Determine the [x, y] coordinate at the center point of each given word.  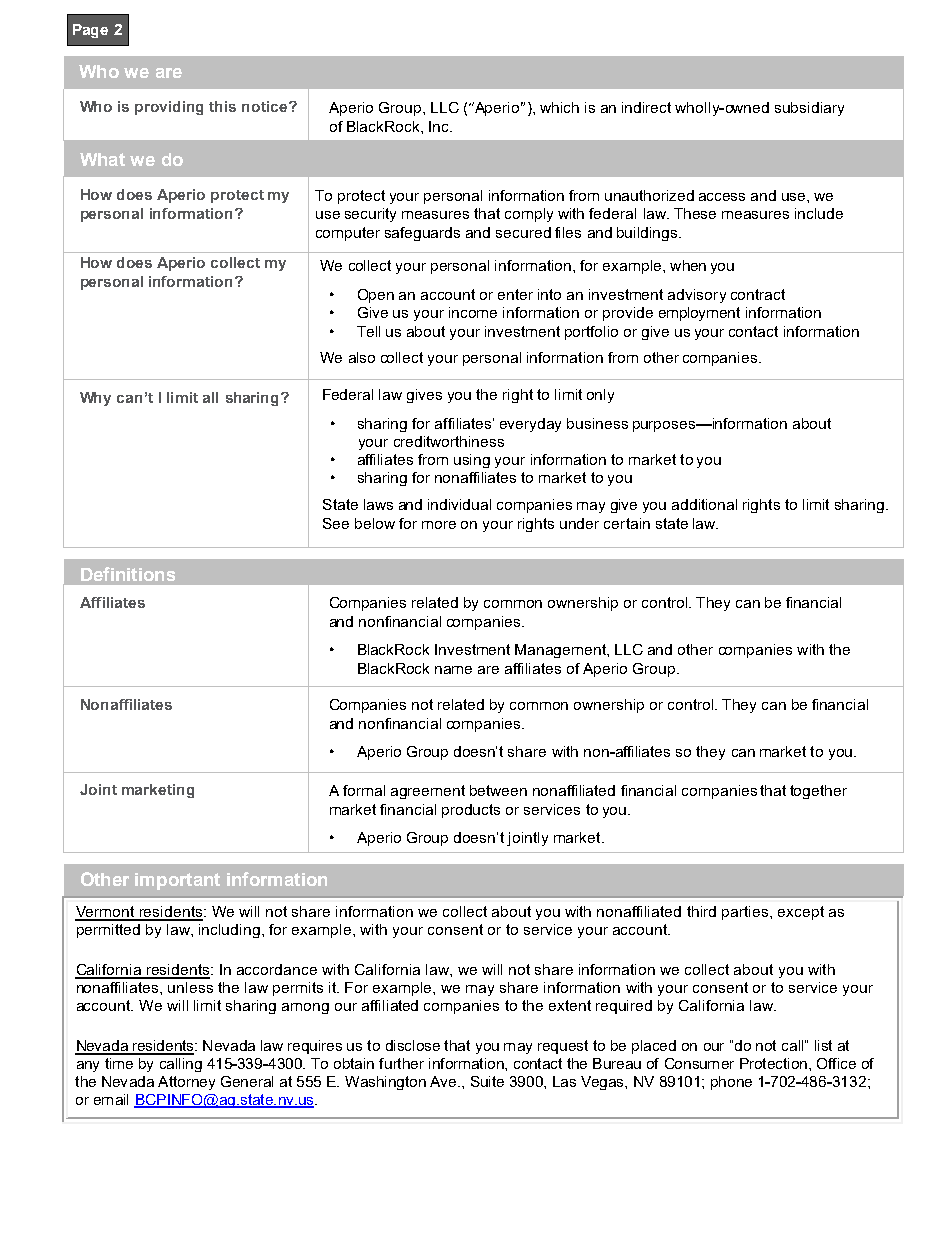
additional [704, 504]
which [559, 107]
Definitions [128, 574]
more [439, 525]
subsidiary [809, 109]
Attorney [186, 1083]
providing [169, 108]
